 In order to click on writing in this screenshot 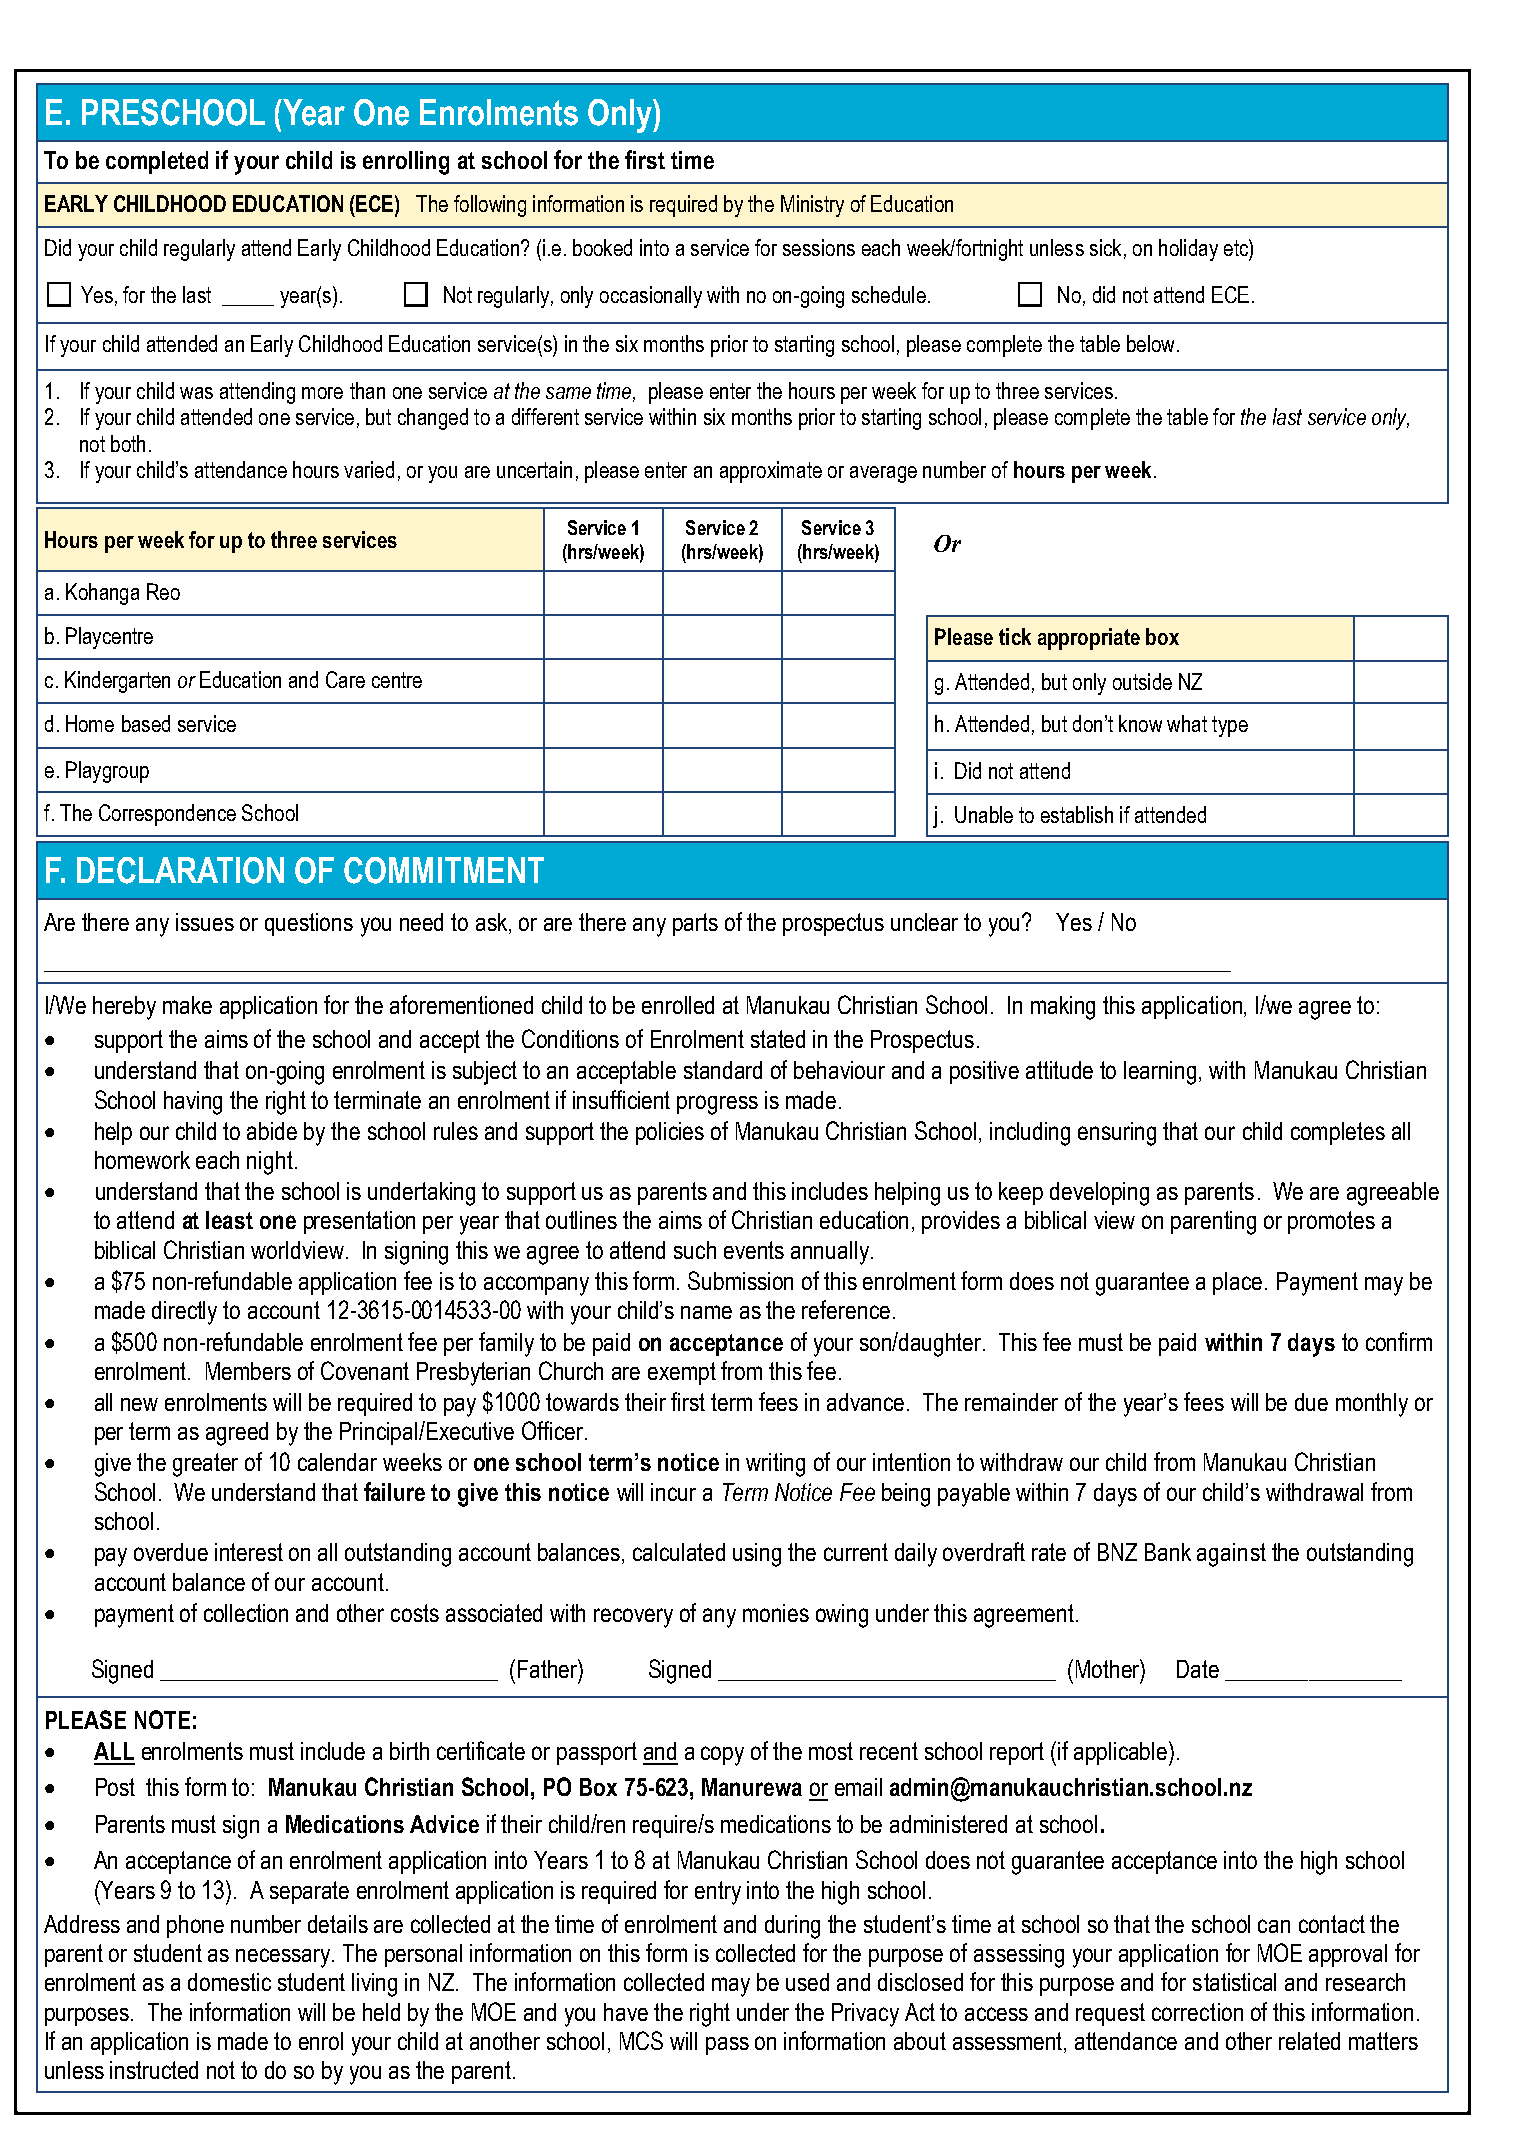, I will do `click(775, 1465)`.
